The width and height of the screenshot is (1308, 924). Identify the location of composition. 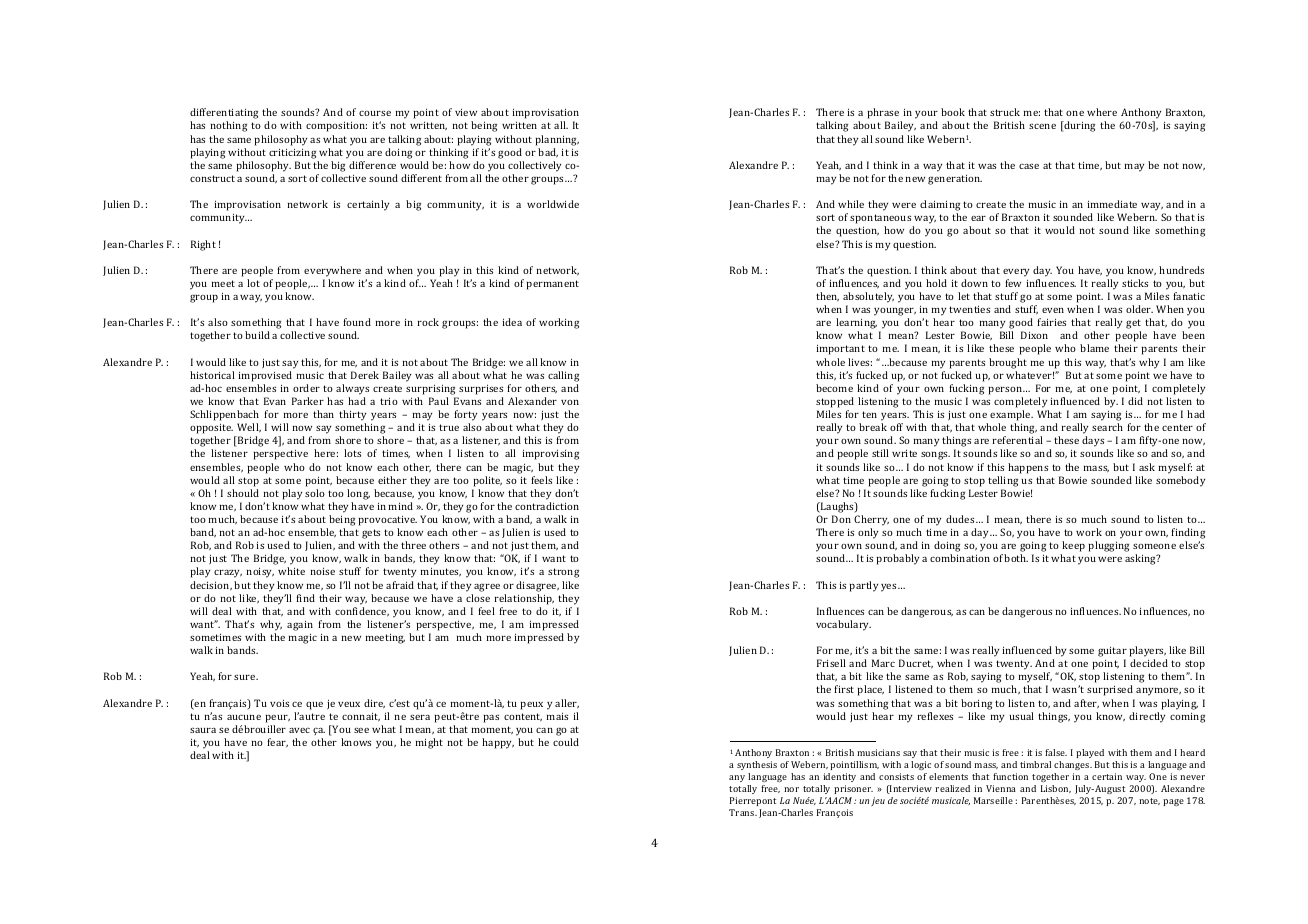
(336, 126).
